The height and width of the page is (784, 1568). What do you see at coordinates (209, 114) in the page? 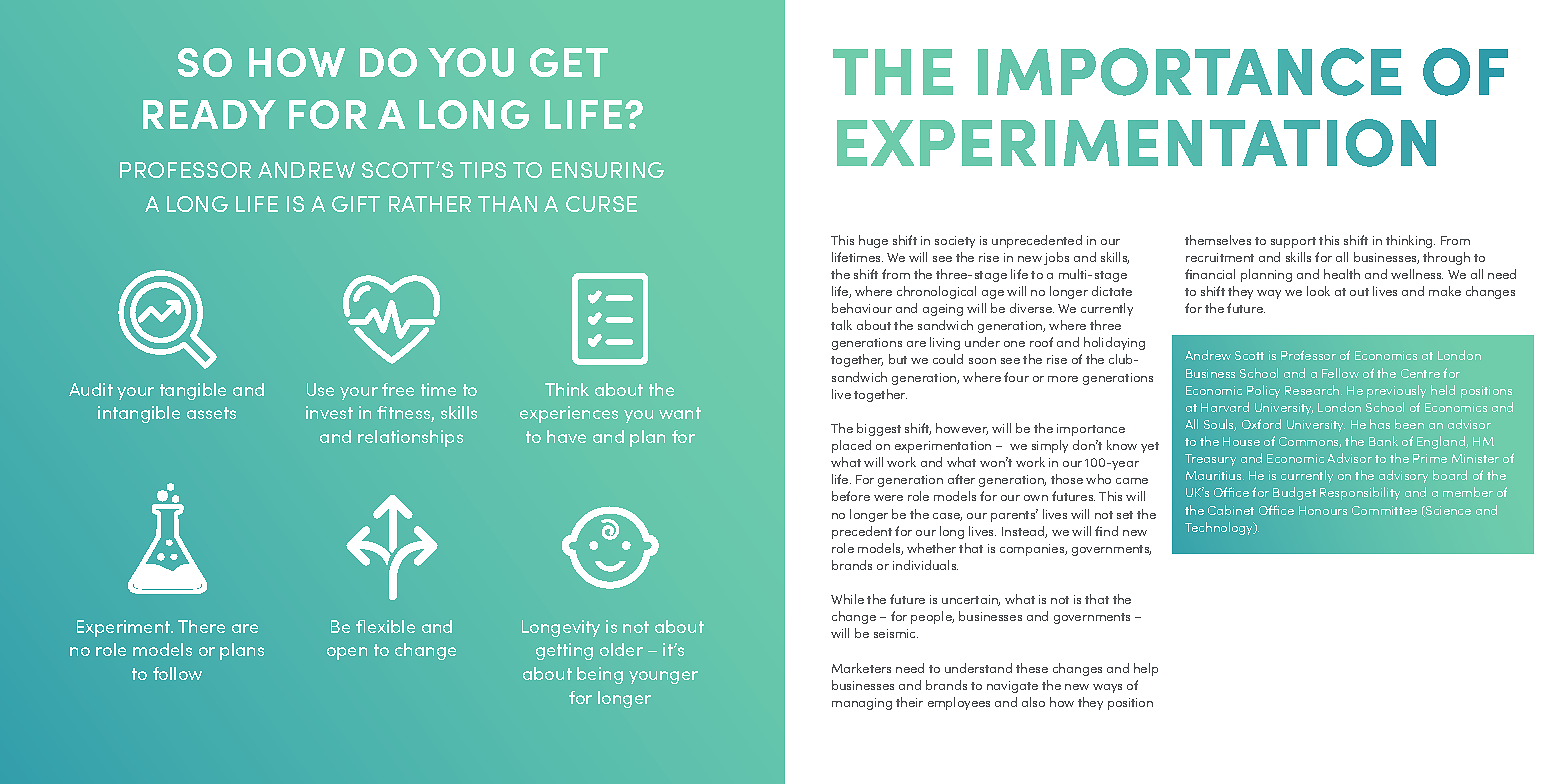
I see `READY` at bounding box center [209, 114].
